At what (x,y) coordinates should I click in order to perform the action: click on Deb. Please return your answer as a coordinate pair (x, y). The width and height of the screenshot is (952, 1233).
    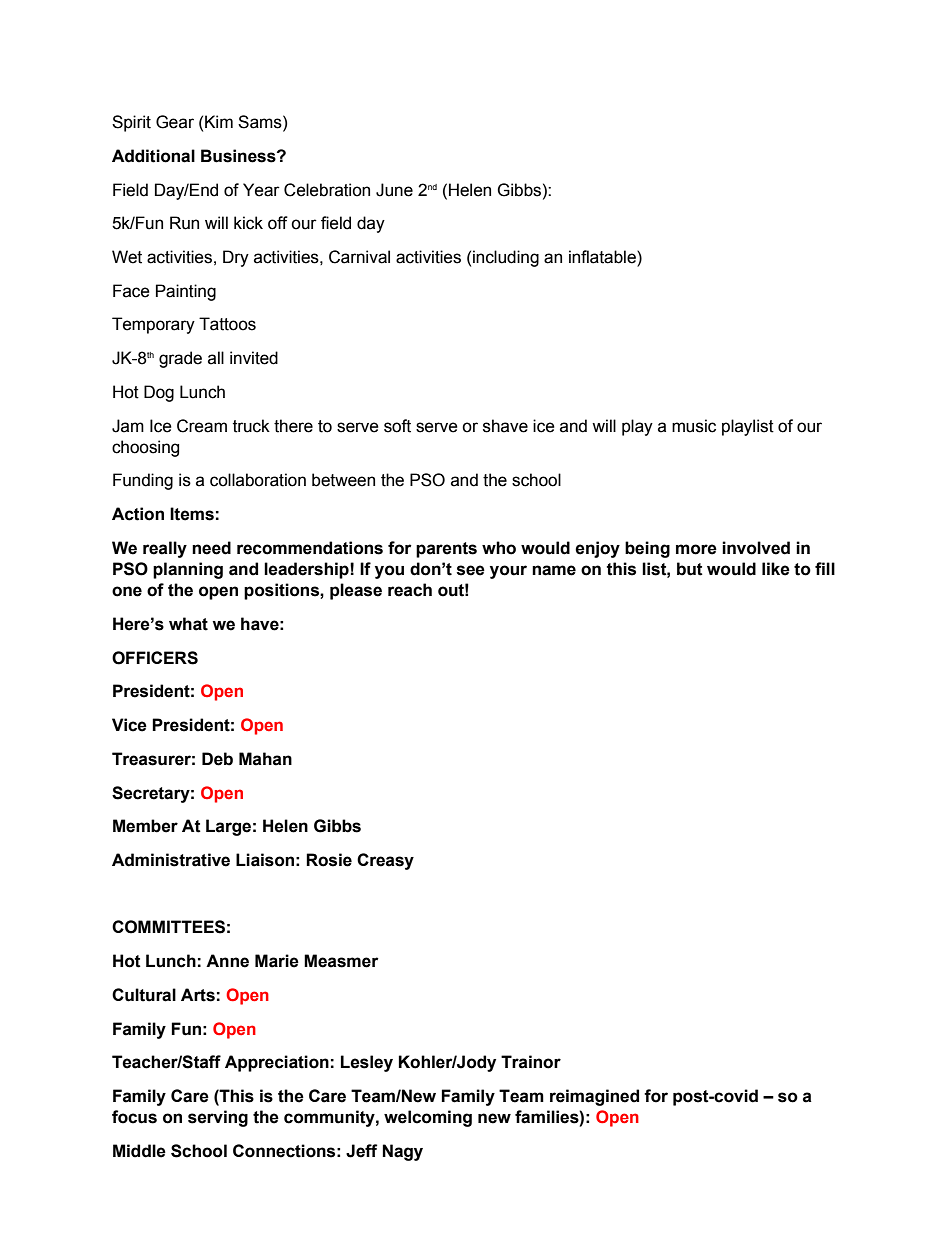
    Looking at the image, I should click on (217, 759).
